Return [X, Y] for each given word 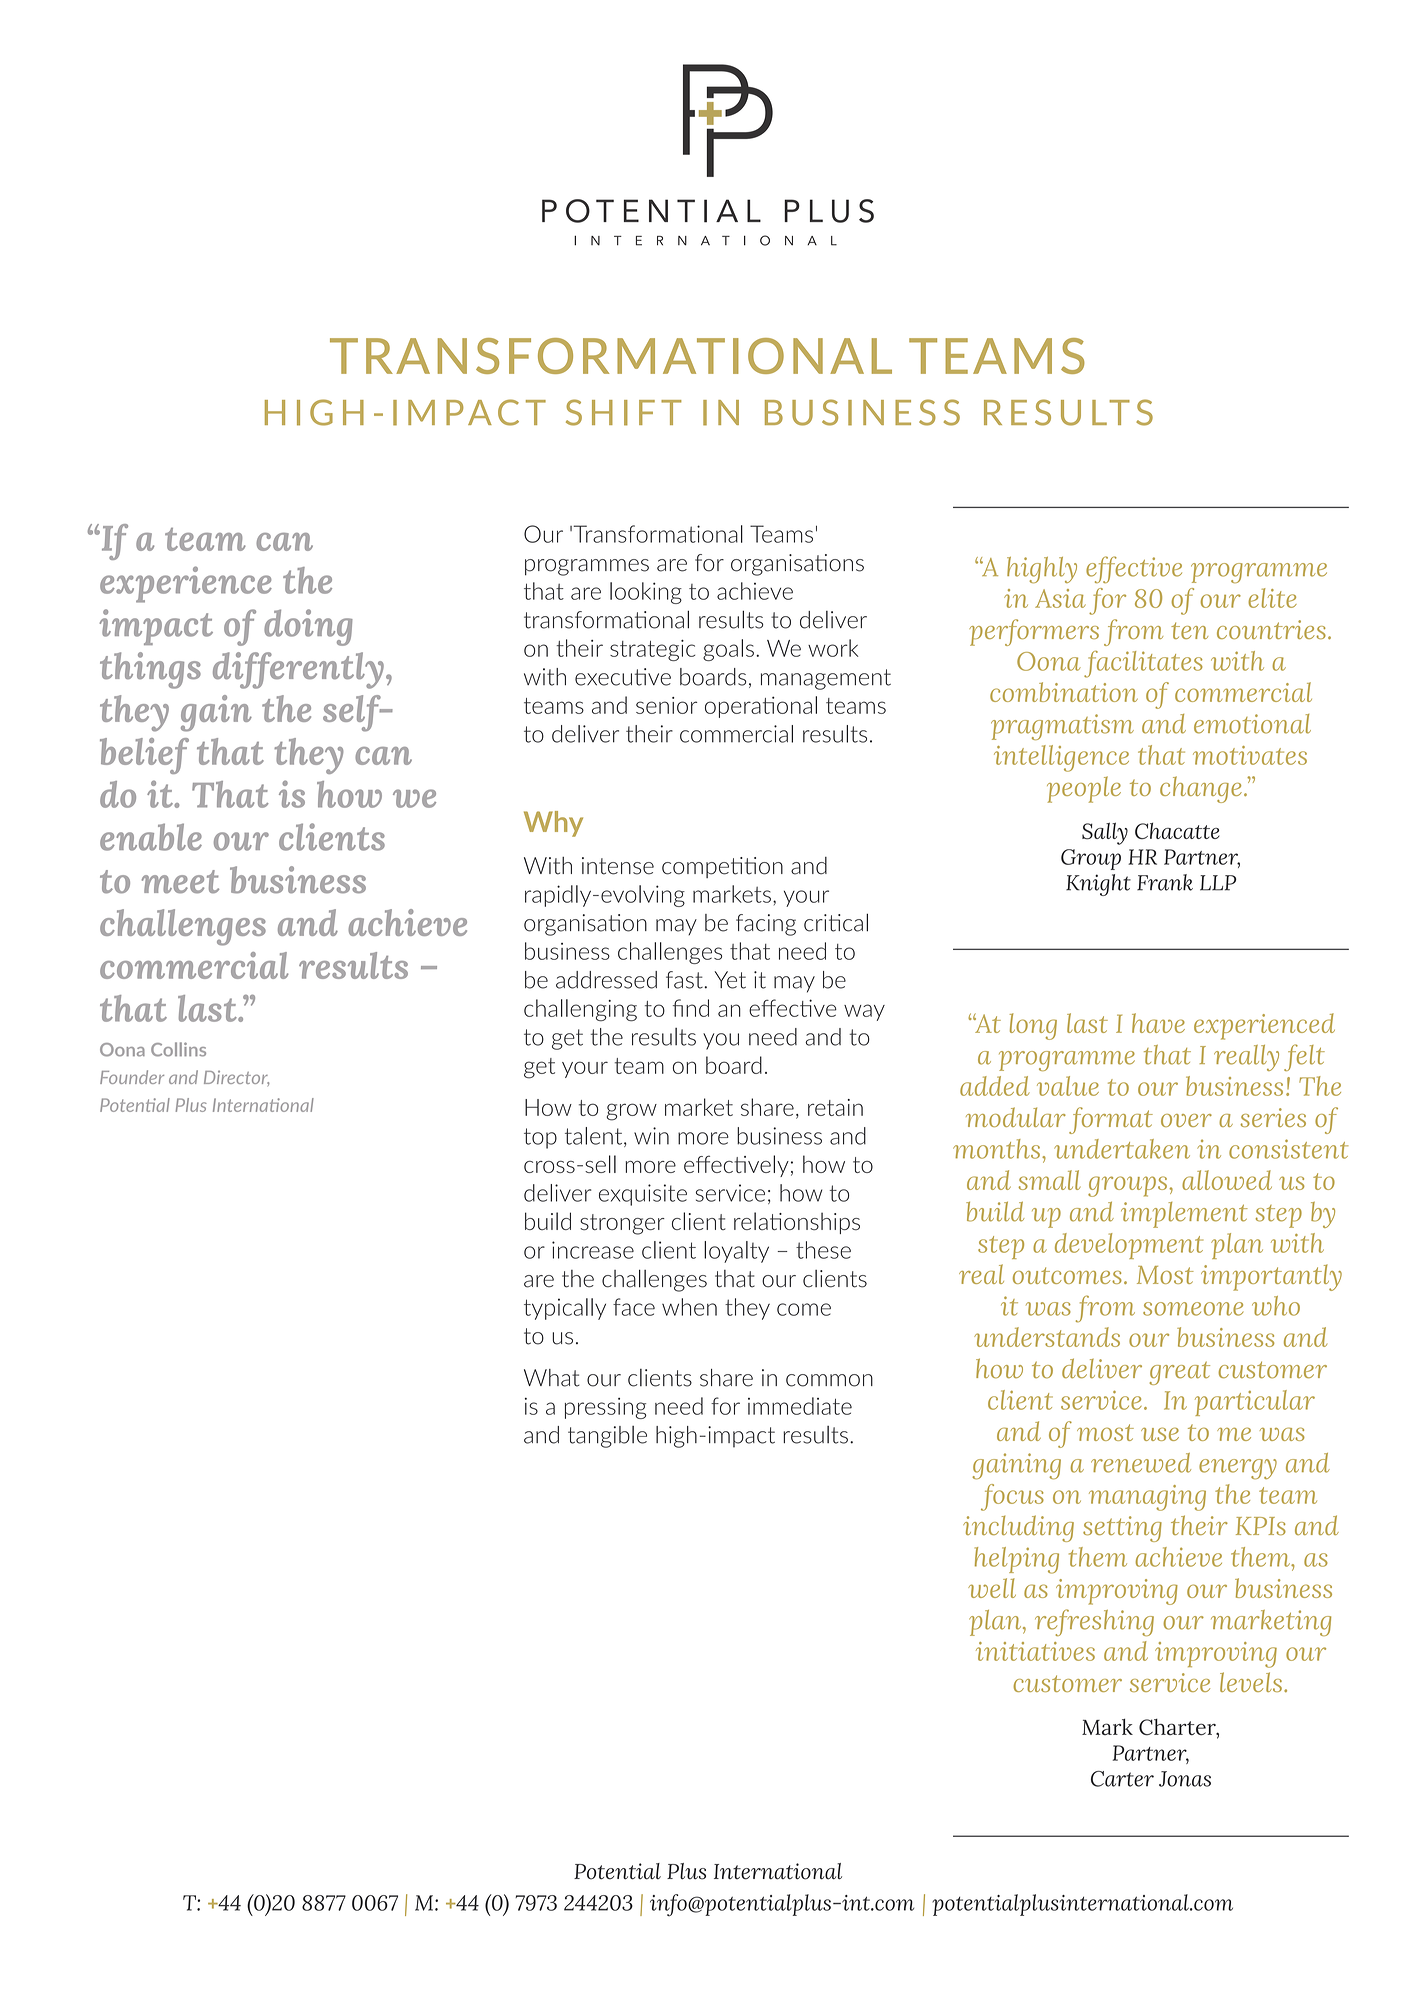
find [691, 1008]
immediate [800, 1406]
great [1179, 1373]
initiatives [1035, 1651]
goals [728, 650]
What [552, 1378]
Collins [178, 1049]
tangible [607, 1437]
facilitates [1143, 664]
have [1158, 1023]
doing [308, 627]
